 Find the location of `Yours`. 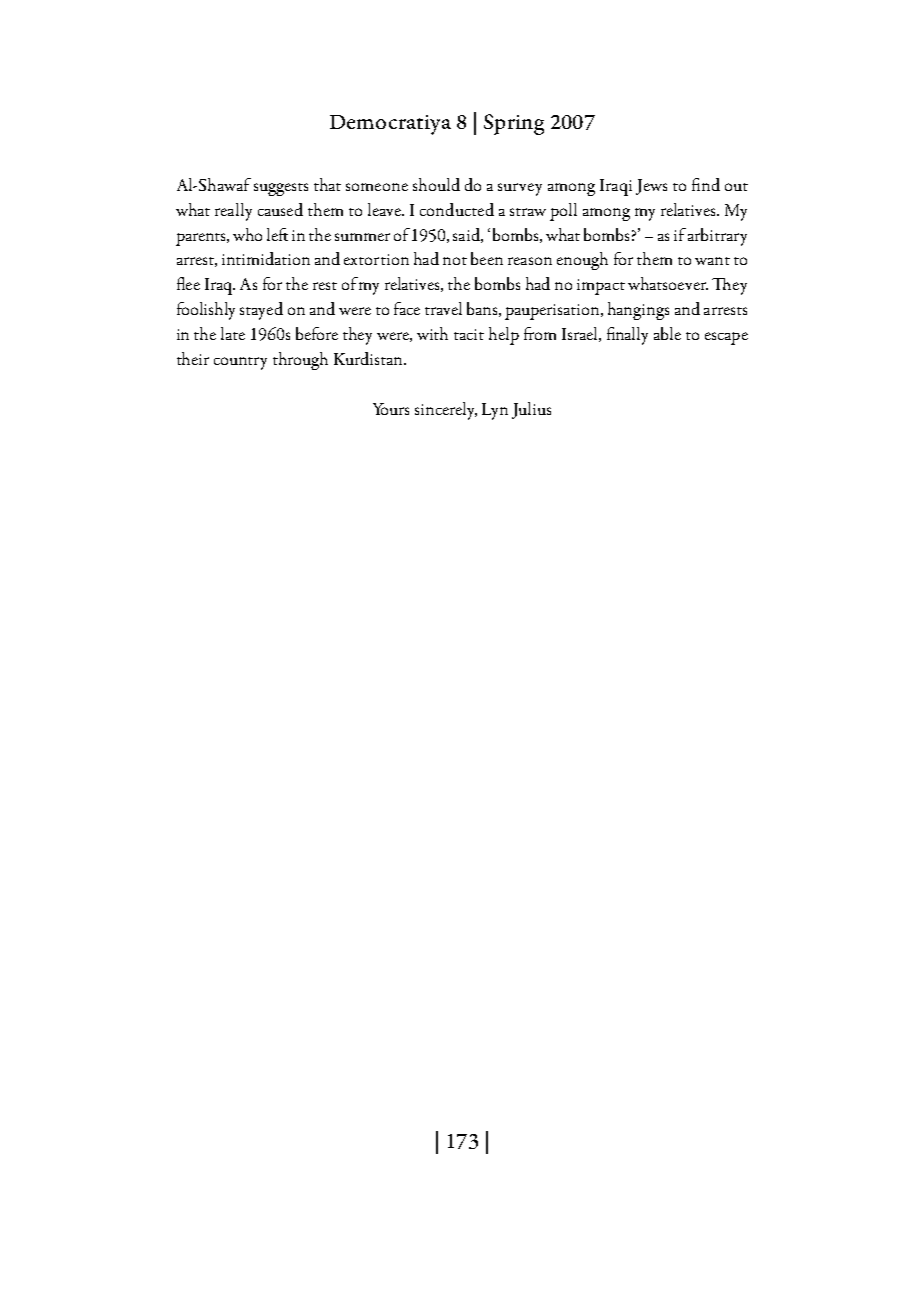

Yours is located at coordinates (391, 409).
